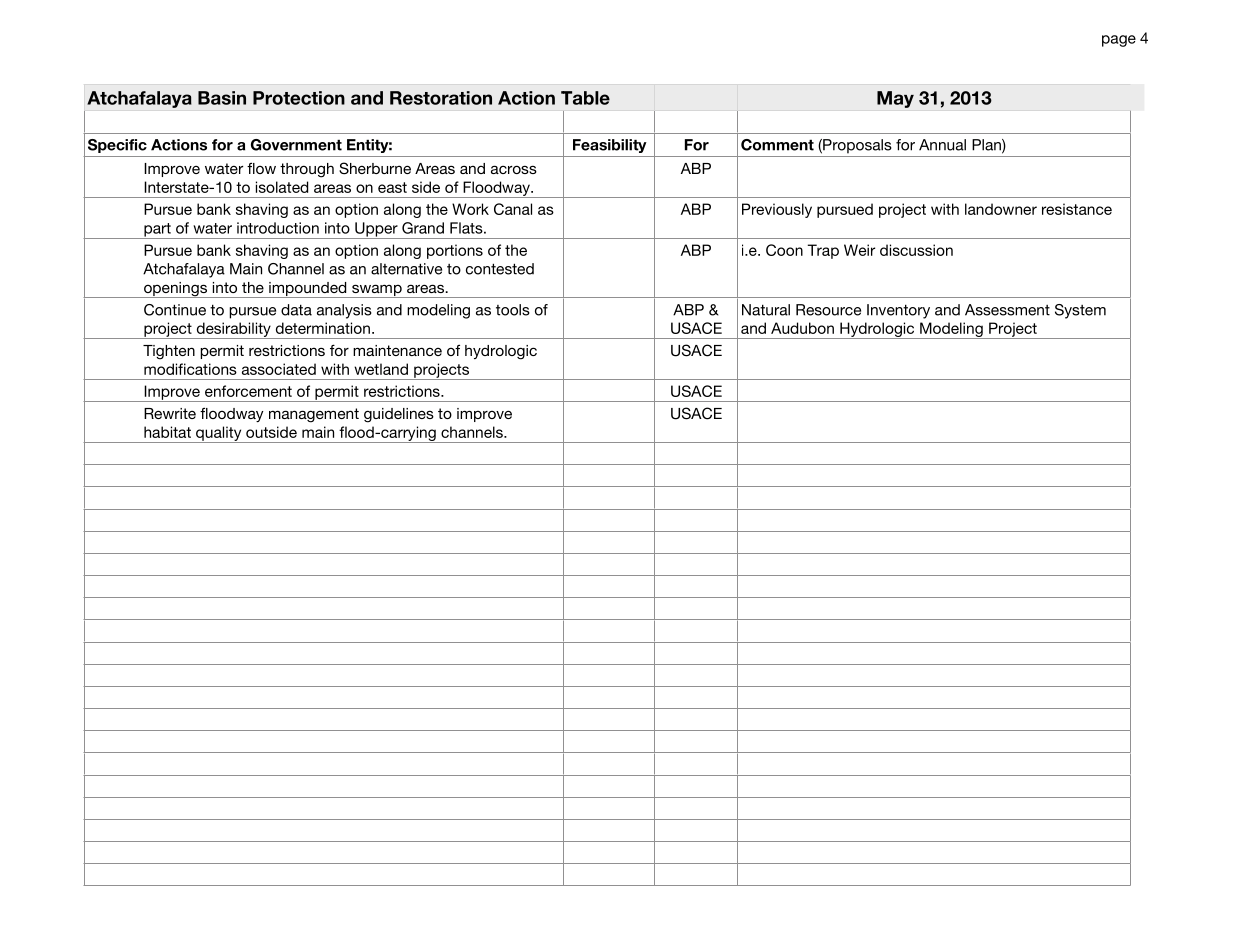 Image resolution: width=1233 pixels, height=952 pixels. I want to click on Basin, so click(222, 98).
